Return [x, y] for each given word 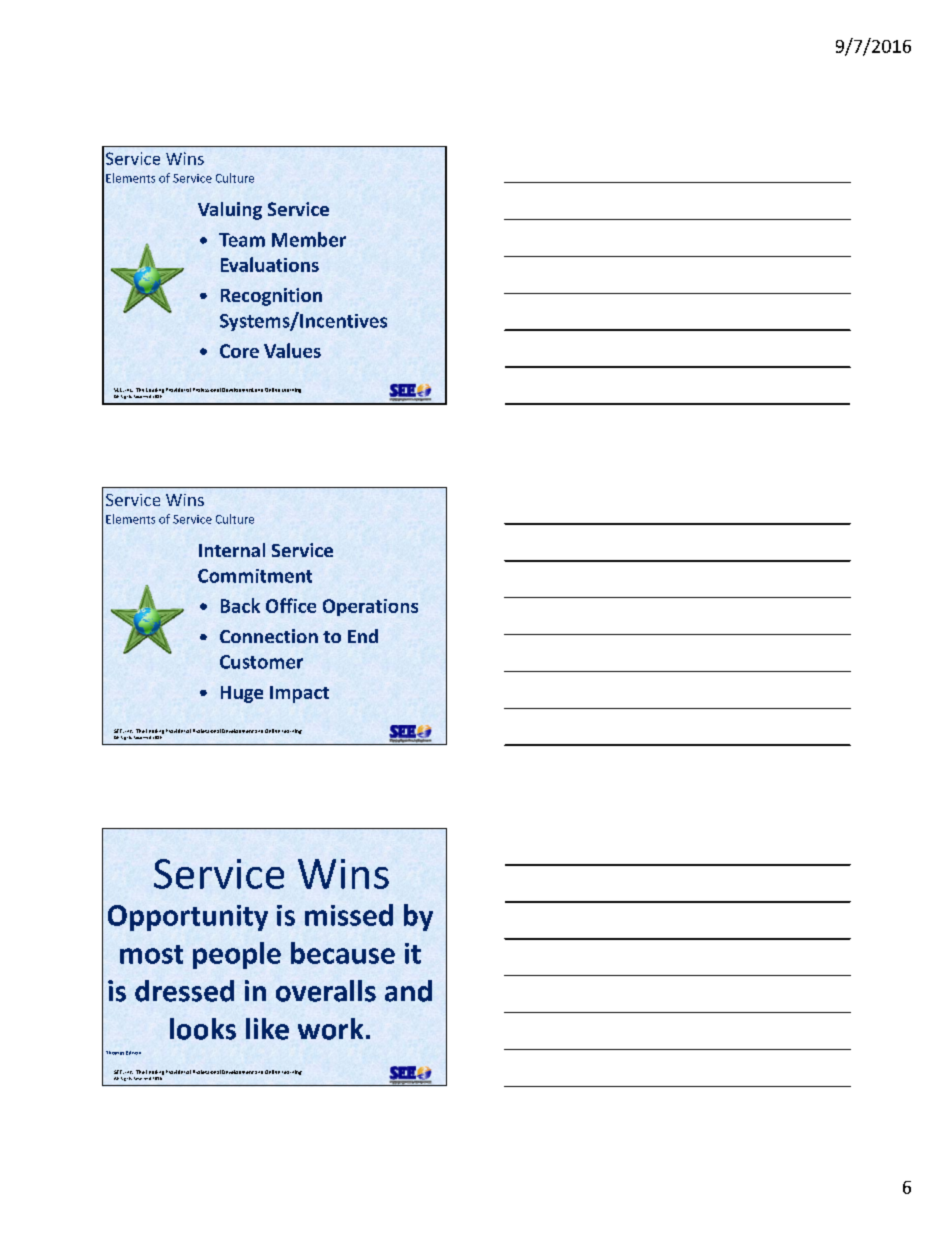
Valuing [230, 211]
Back [240, 605]
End [363, 636]
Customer [261, 662]
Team [242, 240]
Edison [133, 1053]
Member [309, 239]
